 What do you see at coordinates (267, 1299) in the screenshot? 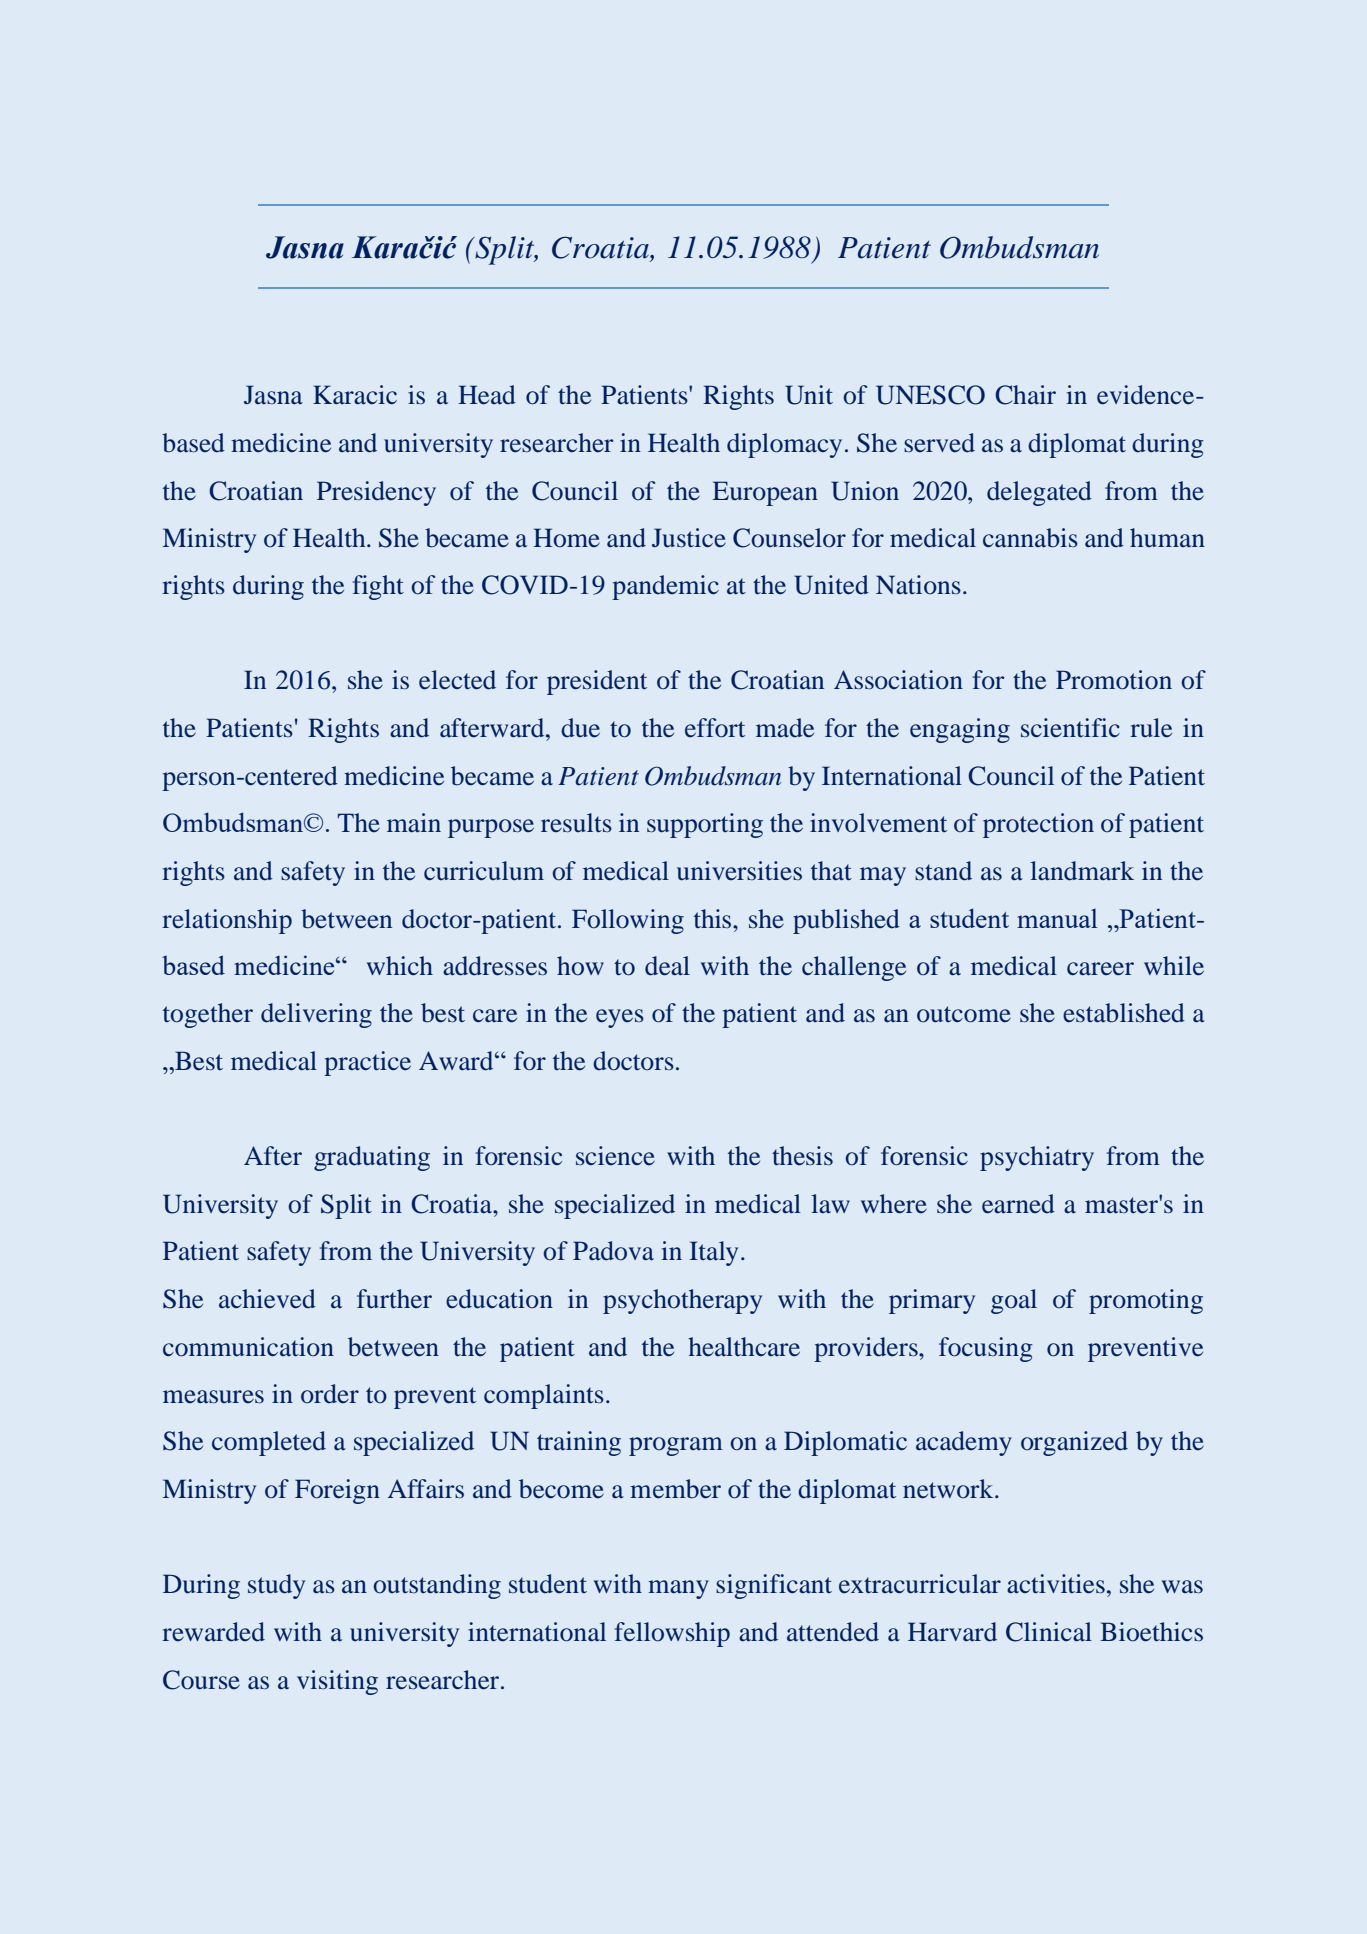
I see `achieved` at bounding box center [267, 1299].
